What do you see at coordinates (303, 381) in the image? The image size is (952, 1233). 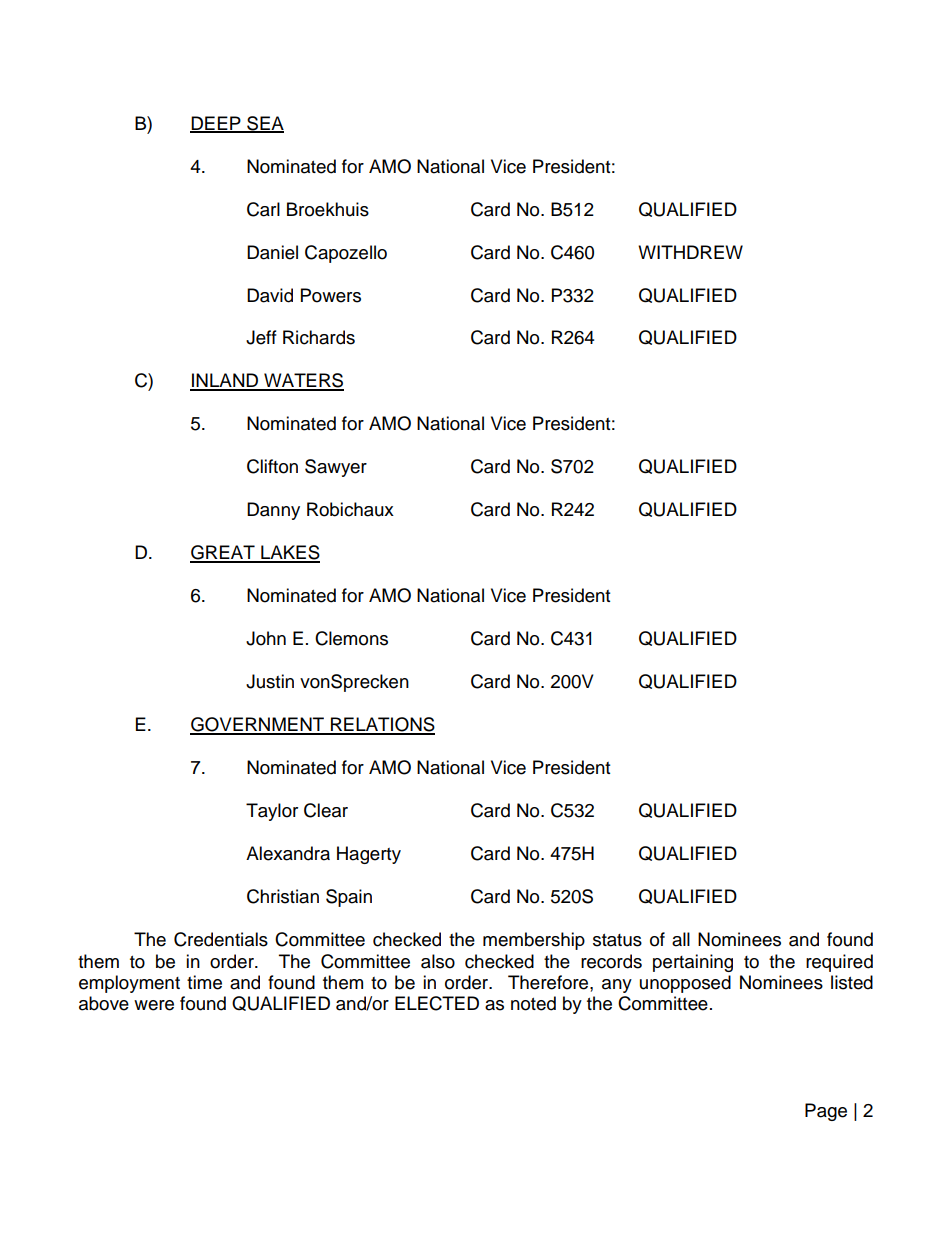 I see `WATERS` at bounding box center [303, 381].
